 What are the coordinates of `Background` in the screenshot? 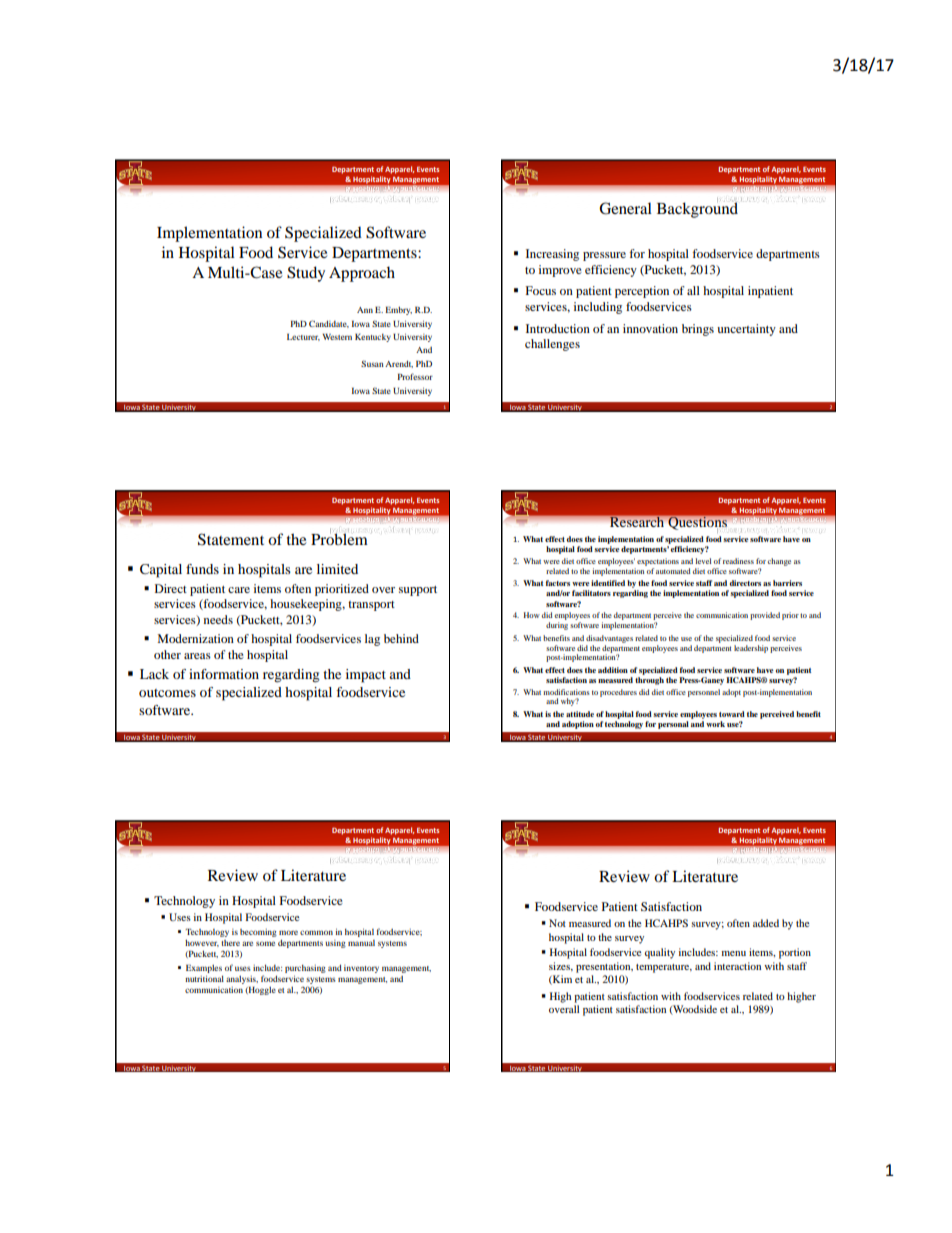 It's located at (697, 209).
